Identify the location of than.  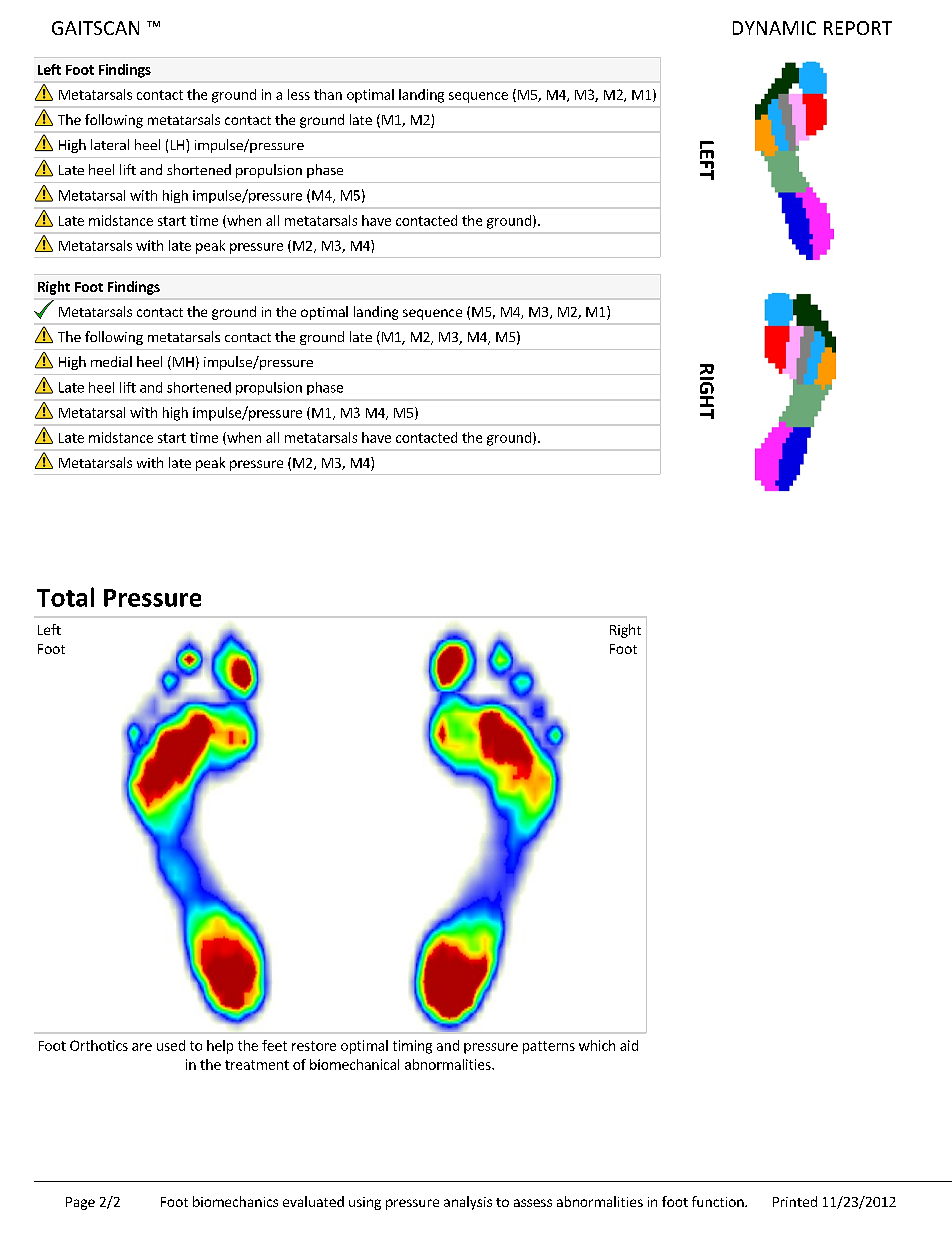
(328, 94).
